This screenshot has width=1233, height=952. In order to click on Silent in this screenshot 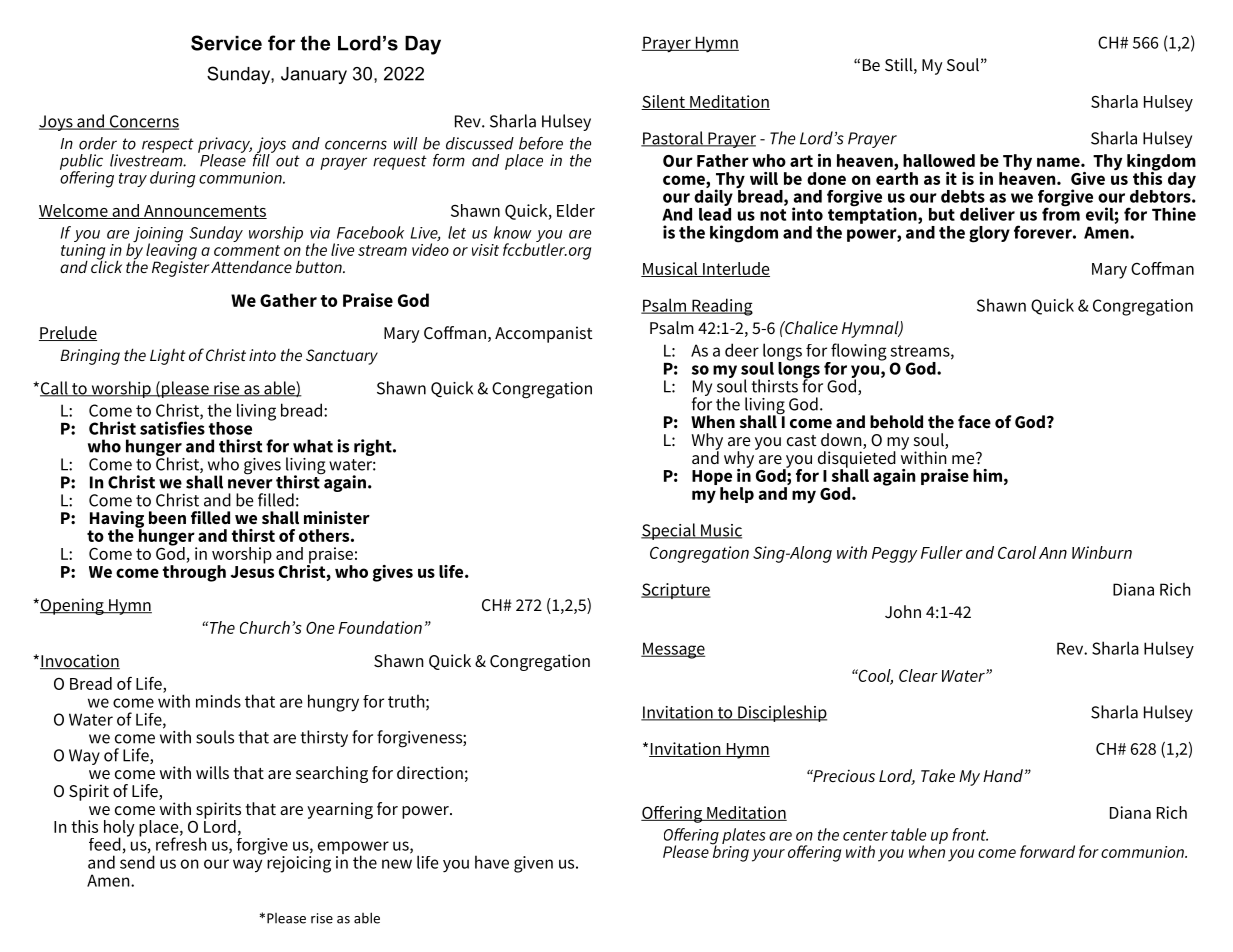, I will do `click(664, 102)`.
